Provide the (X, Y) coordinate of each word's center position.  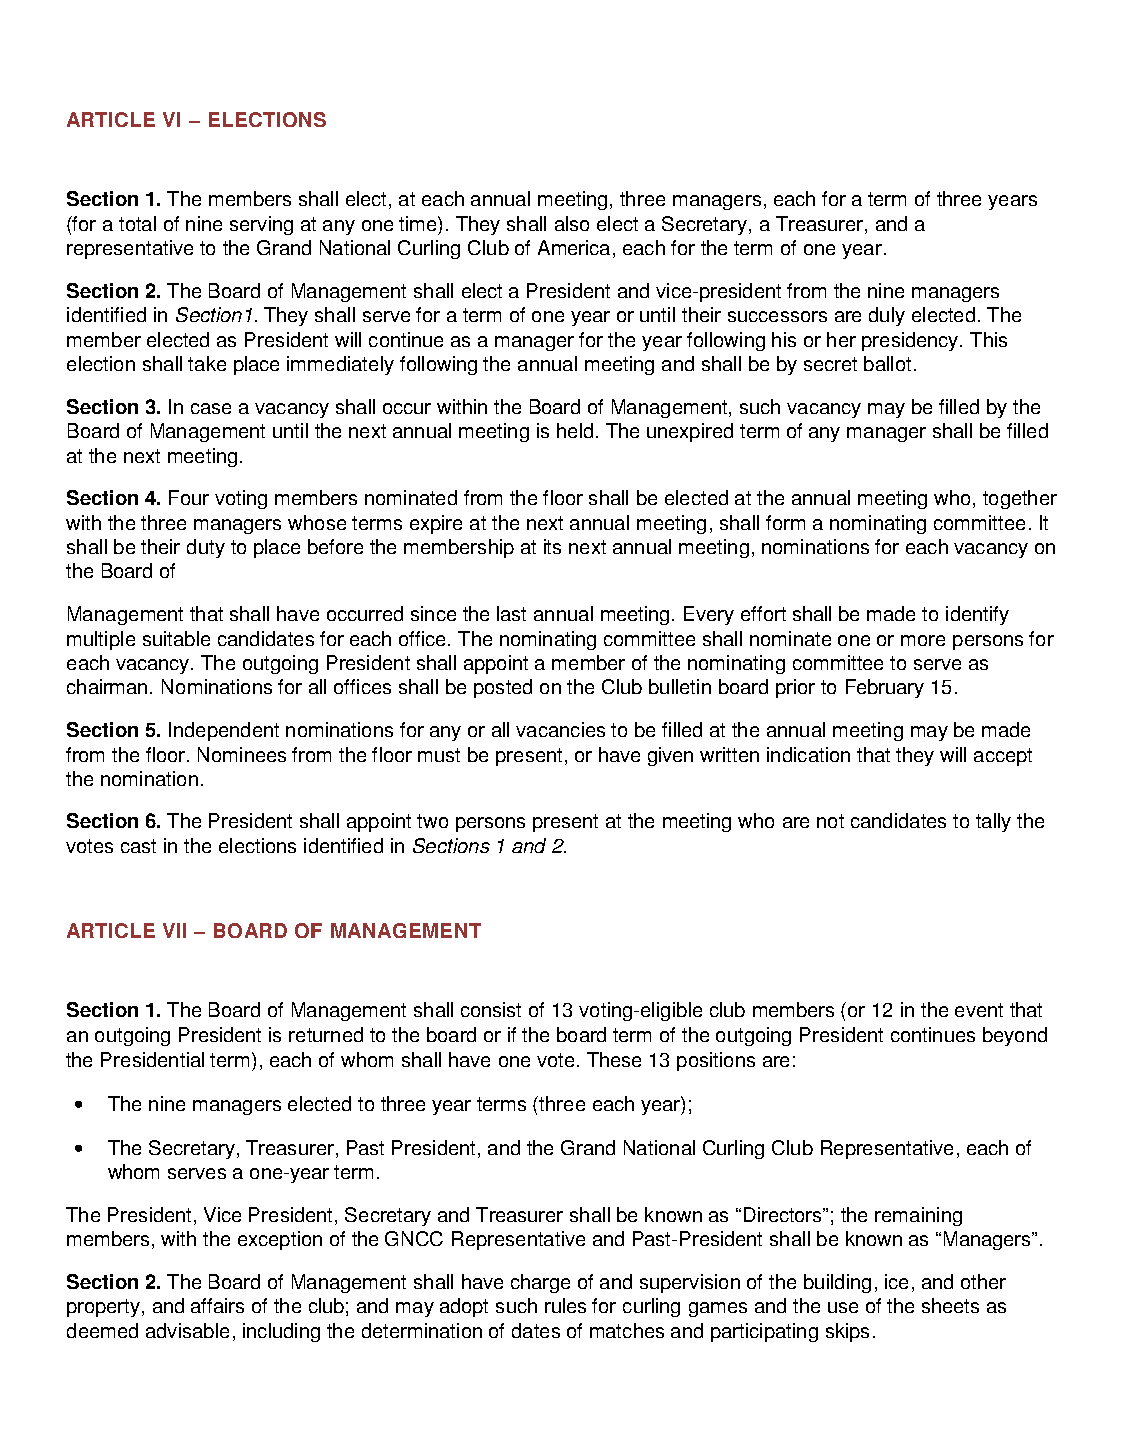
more (923, 640)
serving (261, 225)
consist (491, 1009)
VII (174, 930)
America (574, 247)
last (511, 613)
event (979, 1010)
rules (565, 1305)
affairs (217, 1305)
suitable (176, 638)
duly (887, 316)
